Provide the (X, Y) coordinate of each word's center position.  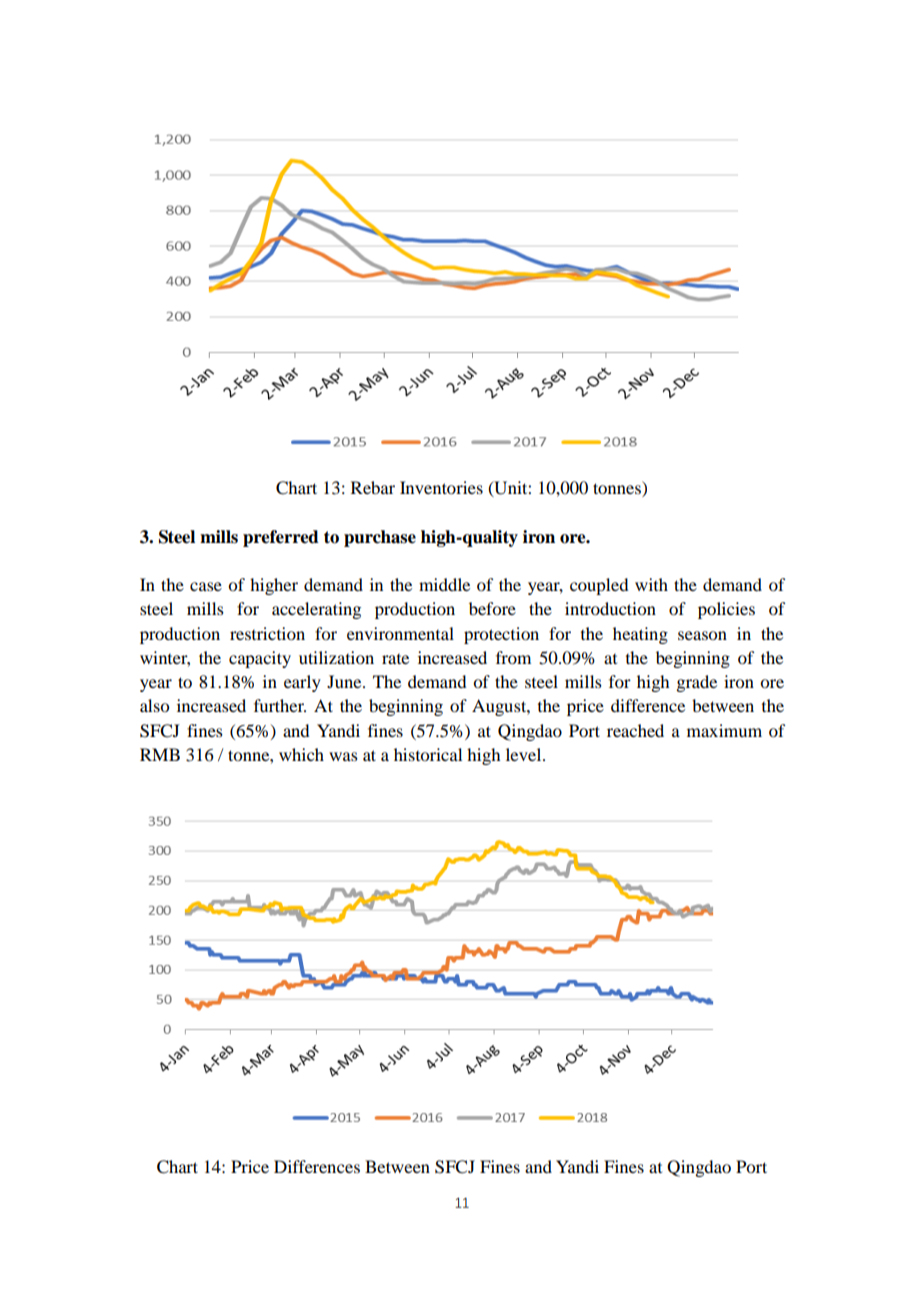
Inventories (441, 487)
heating (640, 635)
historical (428, 754)
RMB (160, 754)
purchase (380, 538)
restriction (267, 633)
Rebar (373, 487)
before (492, 608)
